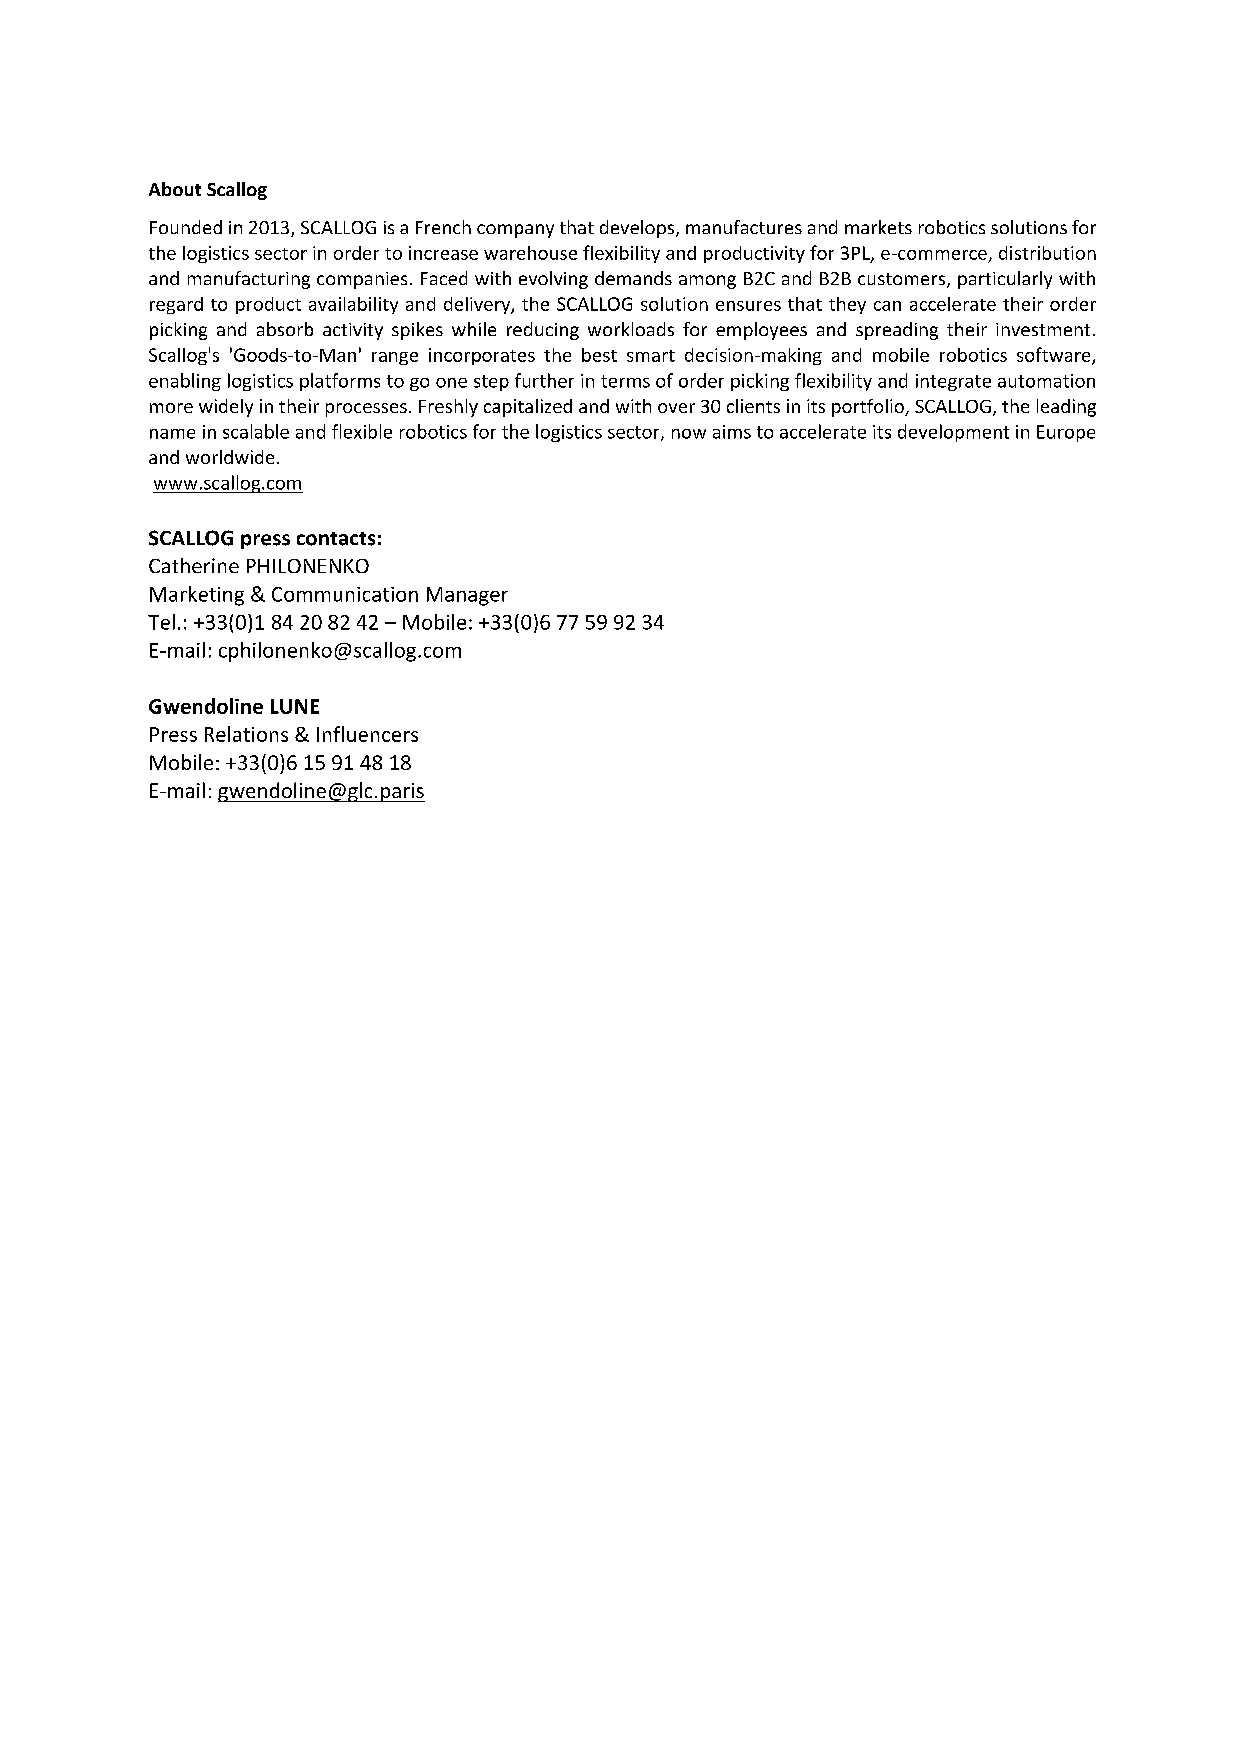 This screenshot has height=1761, width=1245. What do you see at coordinates (638, 229) in the screenshot?
I see `develops` at bounding box center [638, 229].
